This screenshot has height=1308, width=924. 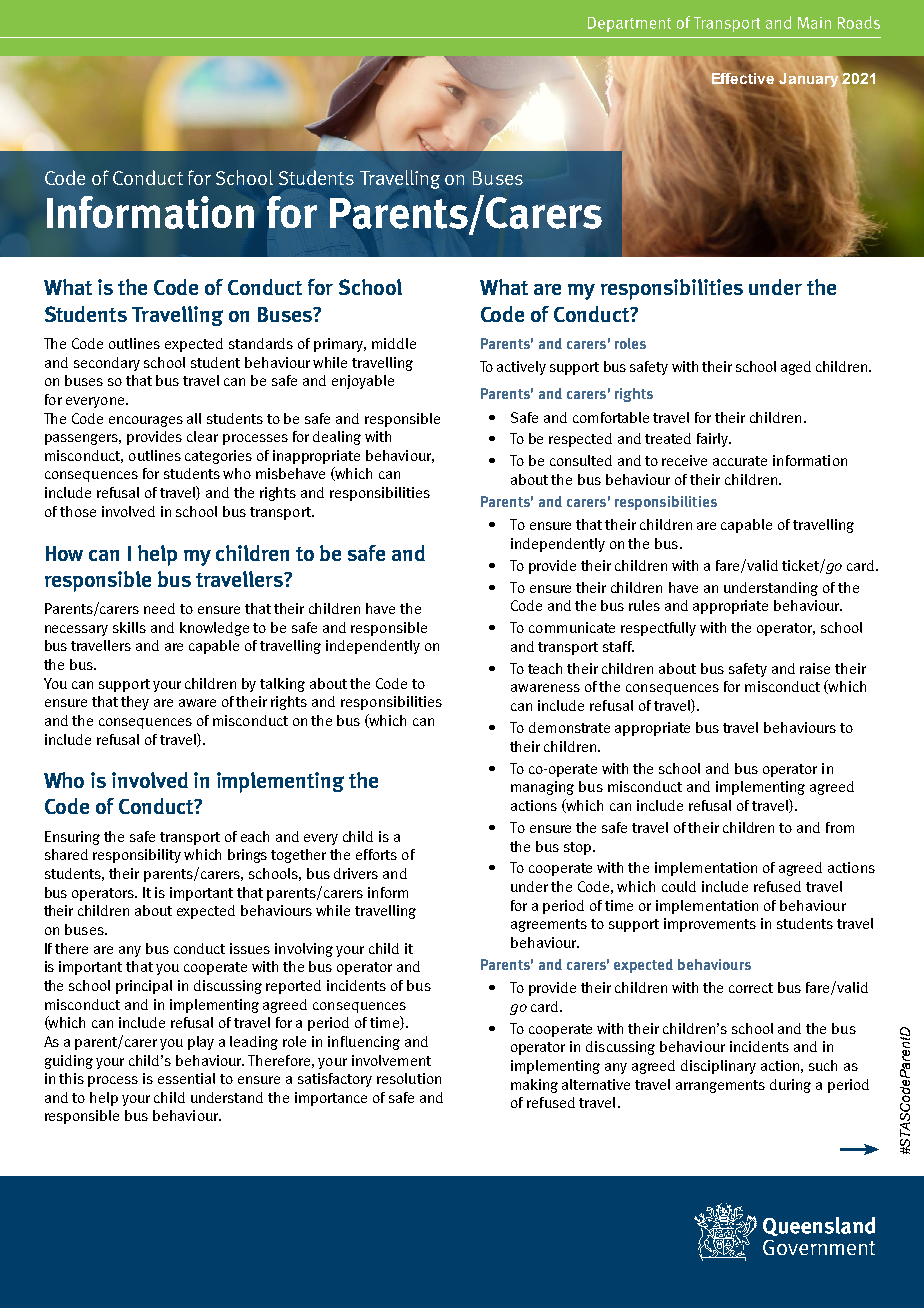 I want to click on categories, so click(x=218, y=457).
